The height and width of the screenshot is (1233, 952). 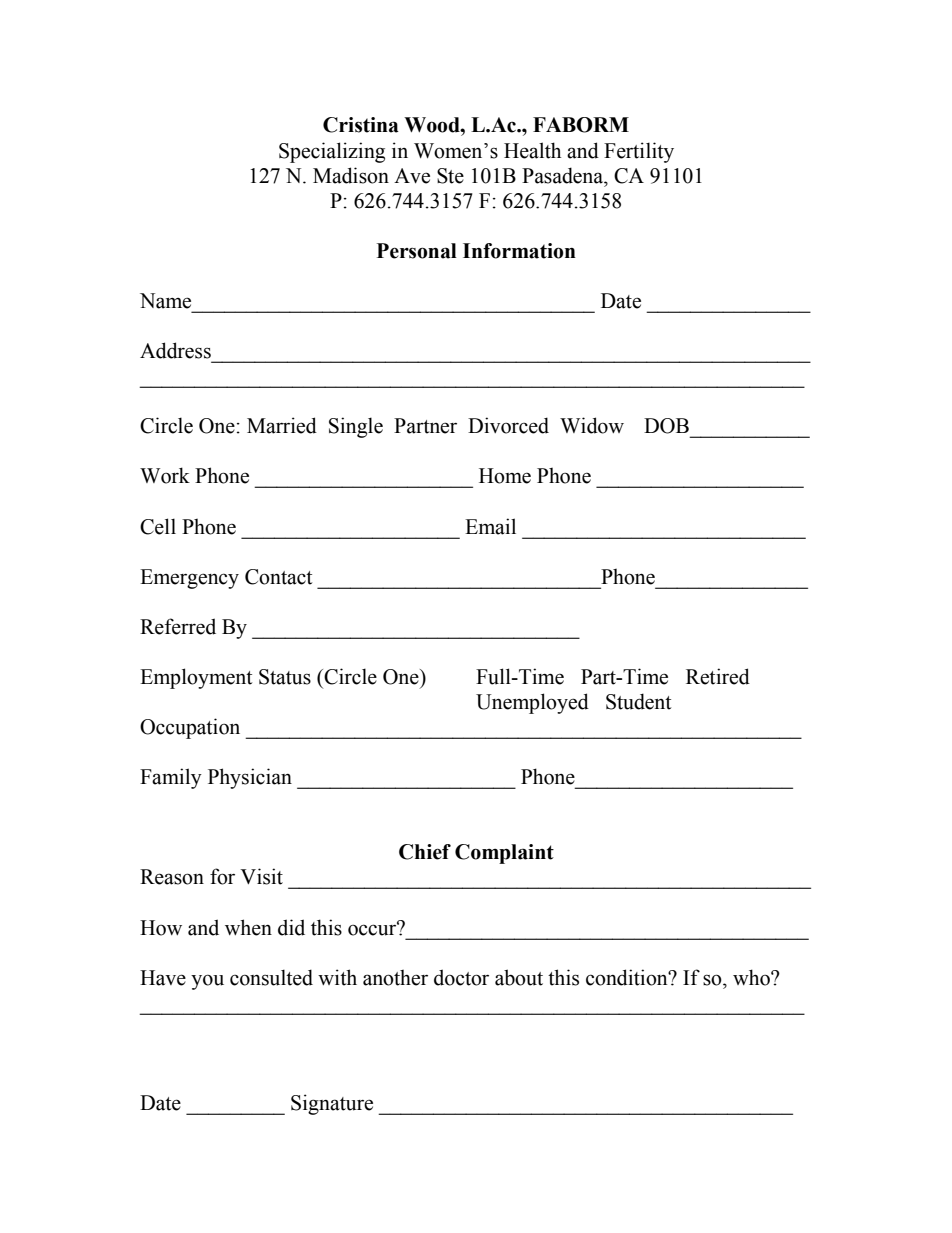 I want to click on Chief, so click(x=425, y=852).
